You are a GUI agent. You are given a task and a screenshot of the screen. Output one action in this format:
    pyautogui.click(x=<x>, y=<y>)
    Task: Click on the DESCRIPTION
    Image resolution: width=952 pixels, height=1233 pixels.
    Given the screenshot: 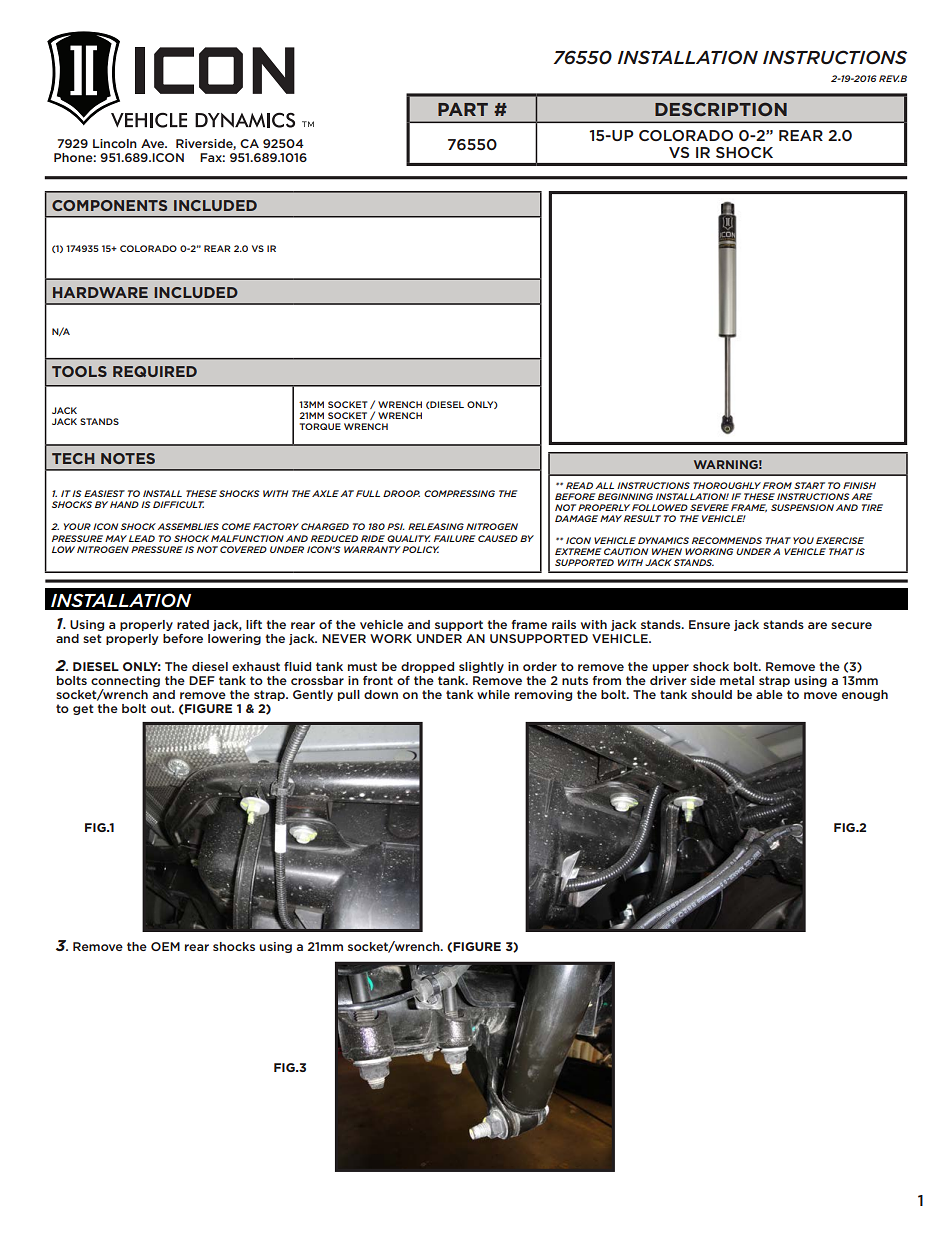 What is the action you would take?
    pyautogui.click(x=721, y=109)
